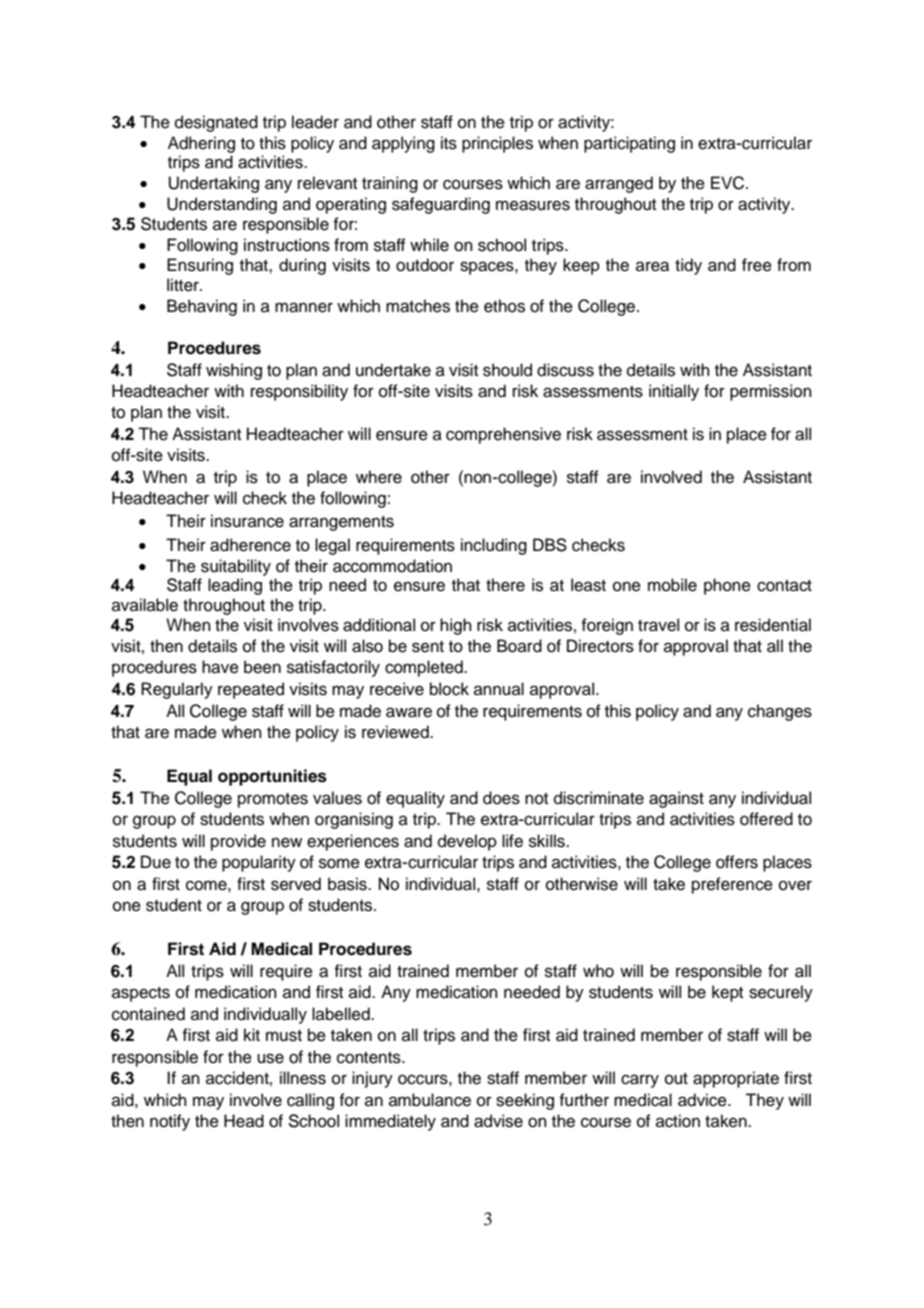 This screenshot has width=924, height=1308. Describe the element at coordinates (201, 144) in the screenshot. I see `Adhering` at that location.
